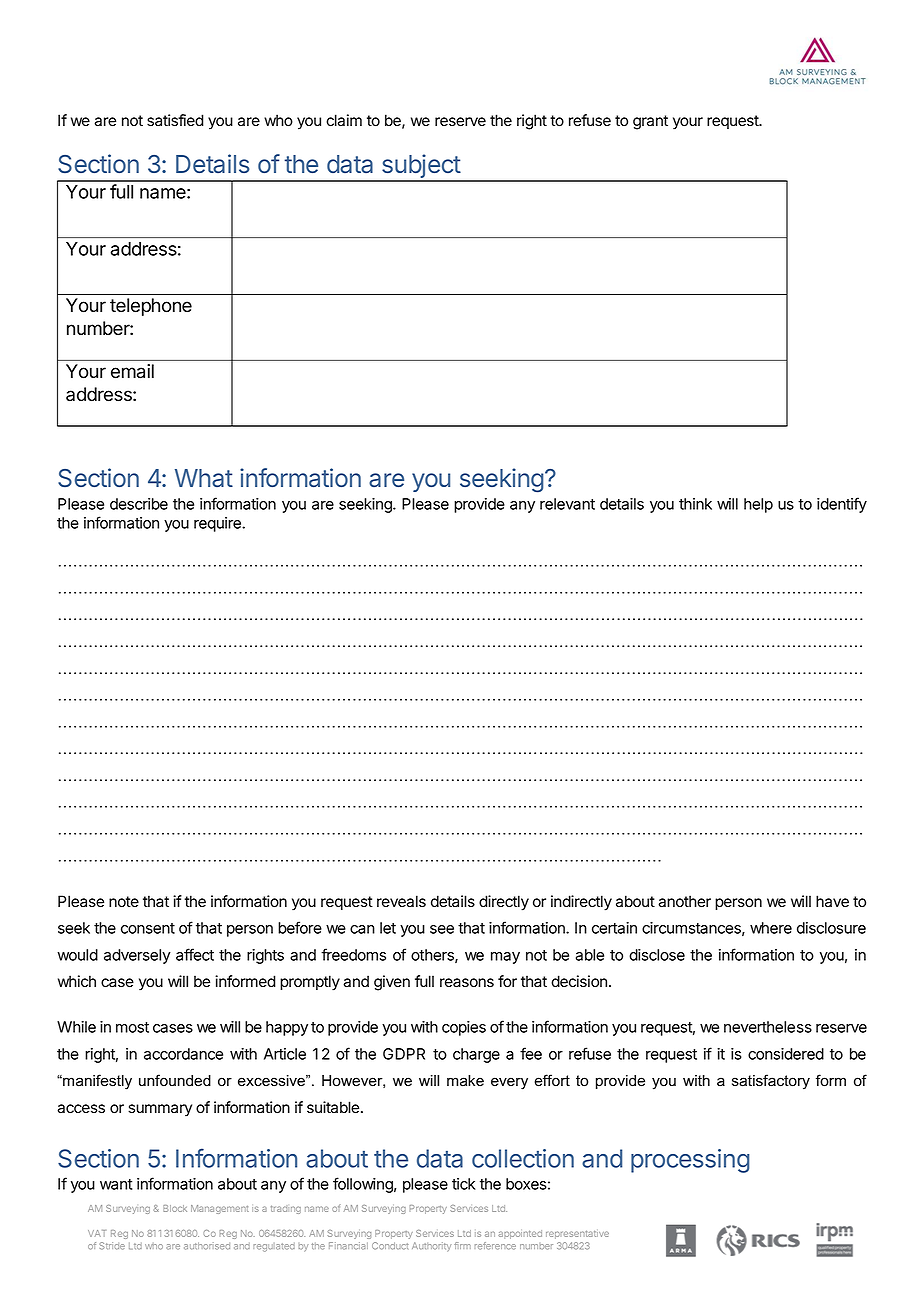  Describe the element at coordinates (218, 524) in the screenshot. I see `require` at that location.
